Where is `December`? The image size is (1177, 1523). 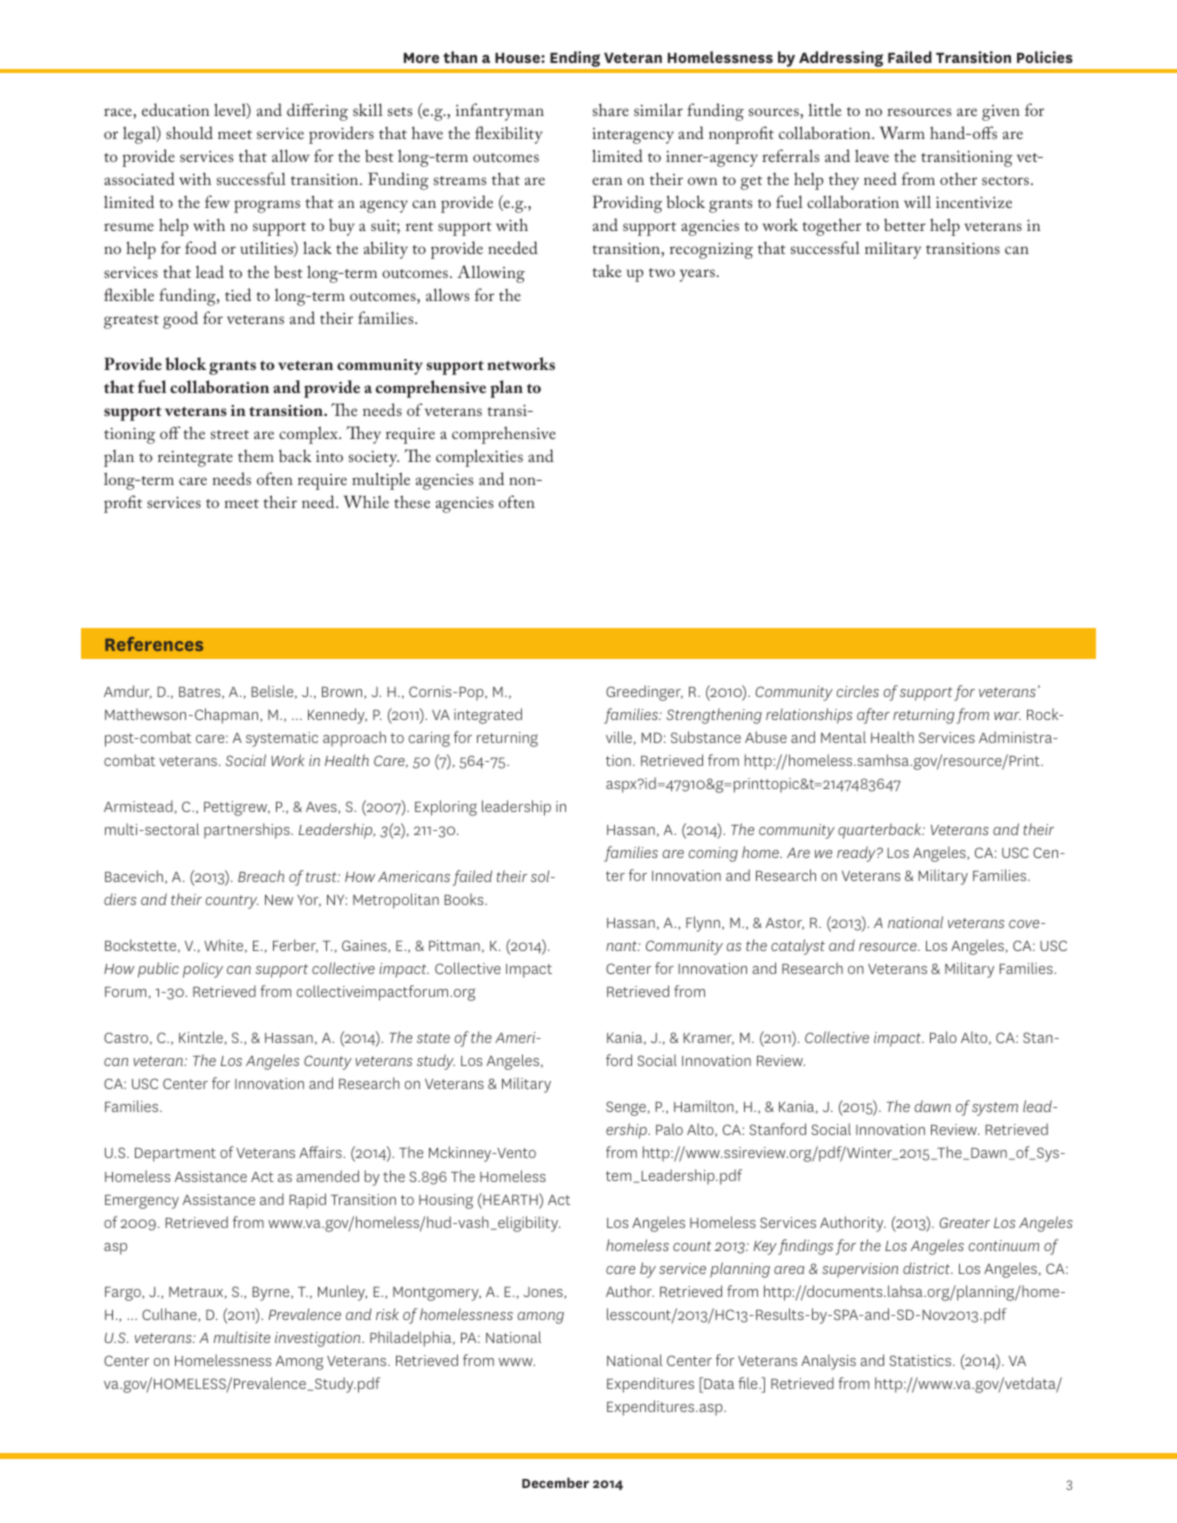 December is located at coordinates (555, 1482).
